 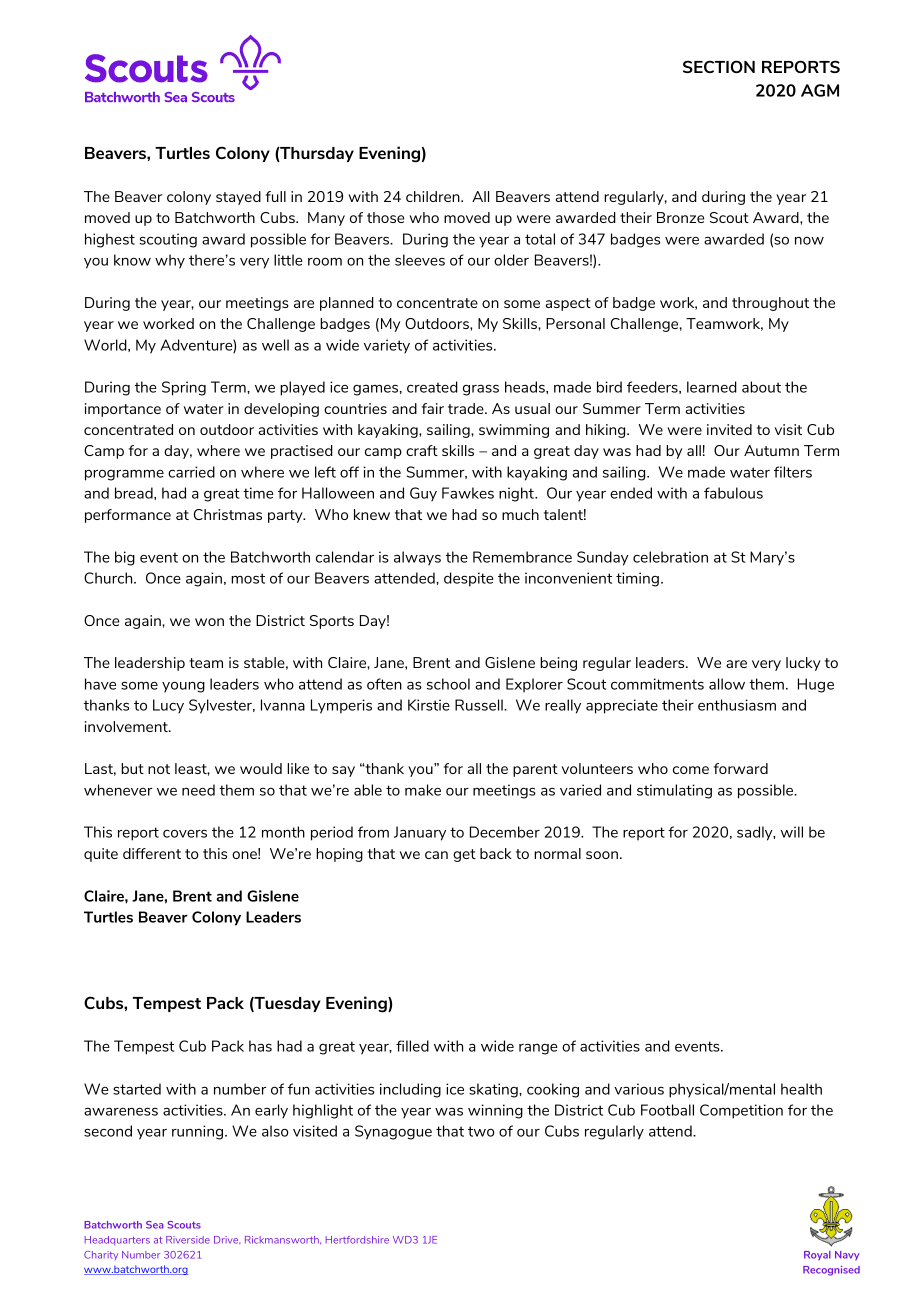 I want to click on Royal, so click(x=817, y=1256).
